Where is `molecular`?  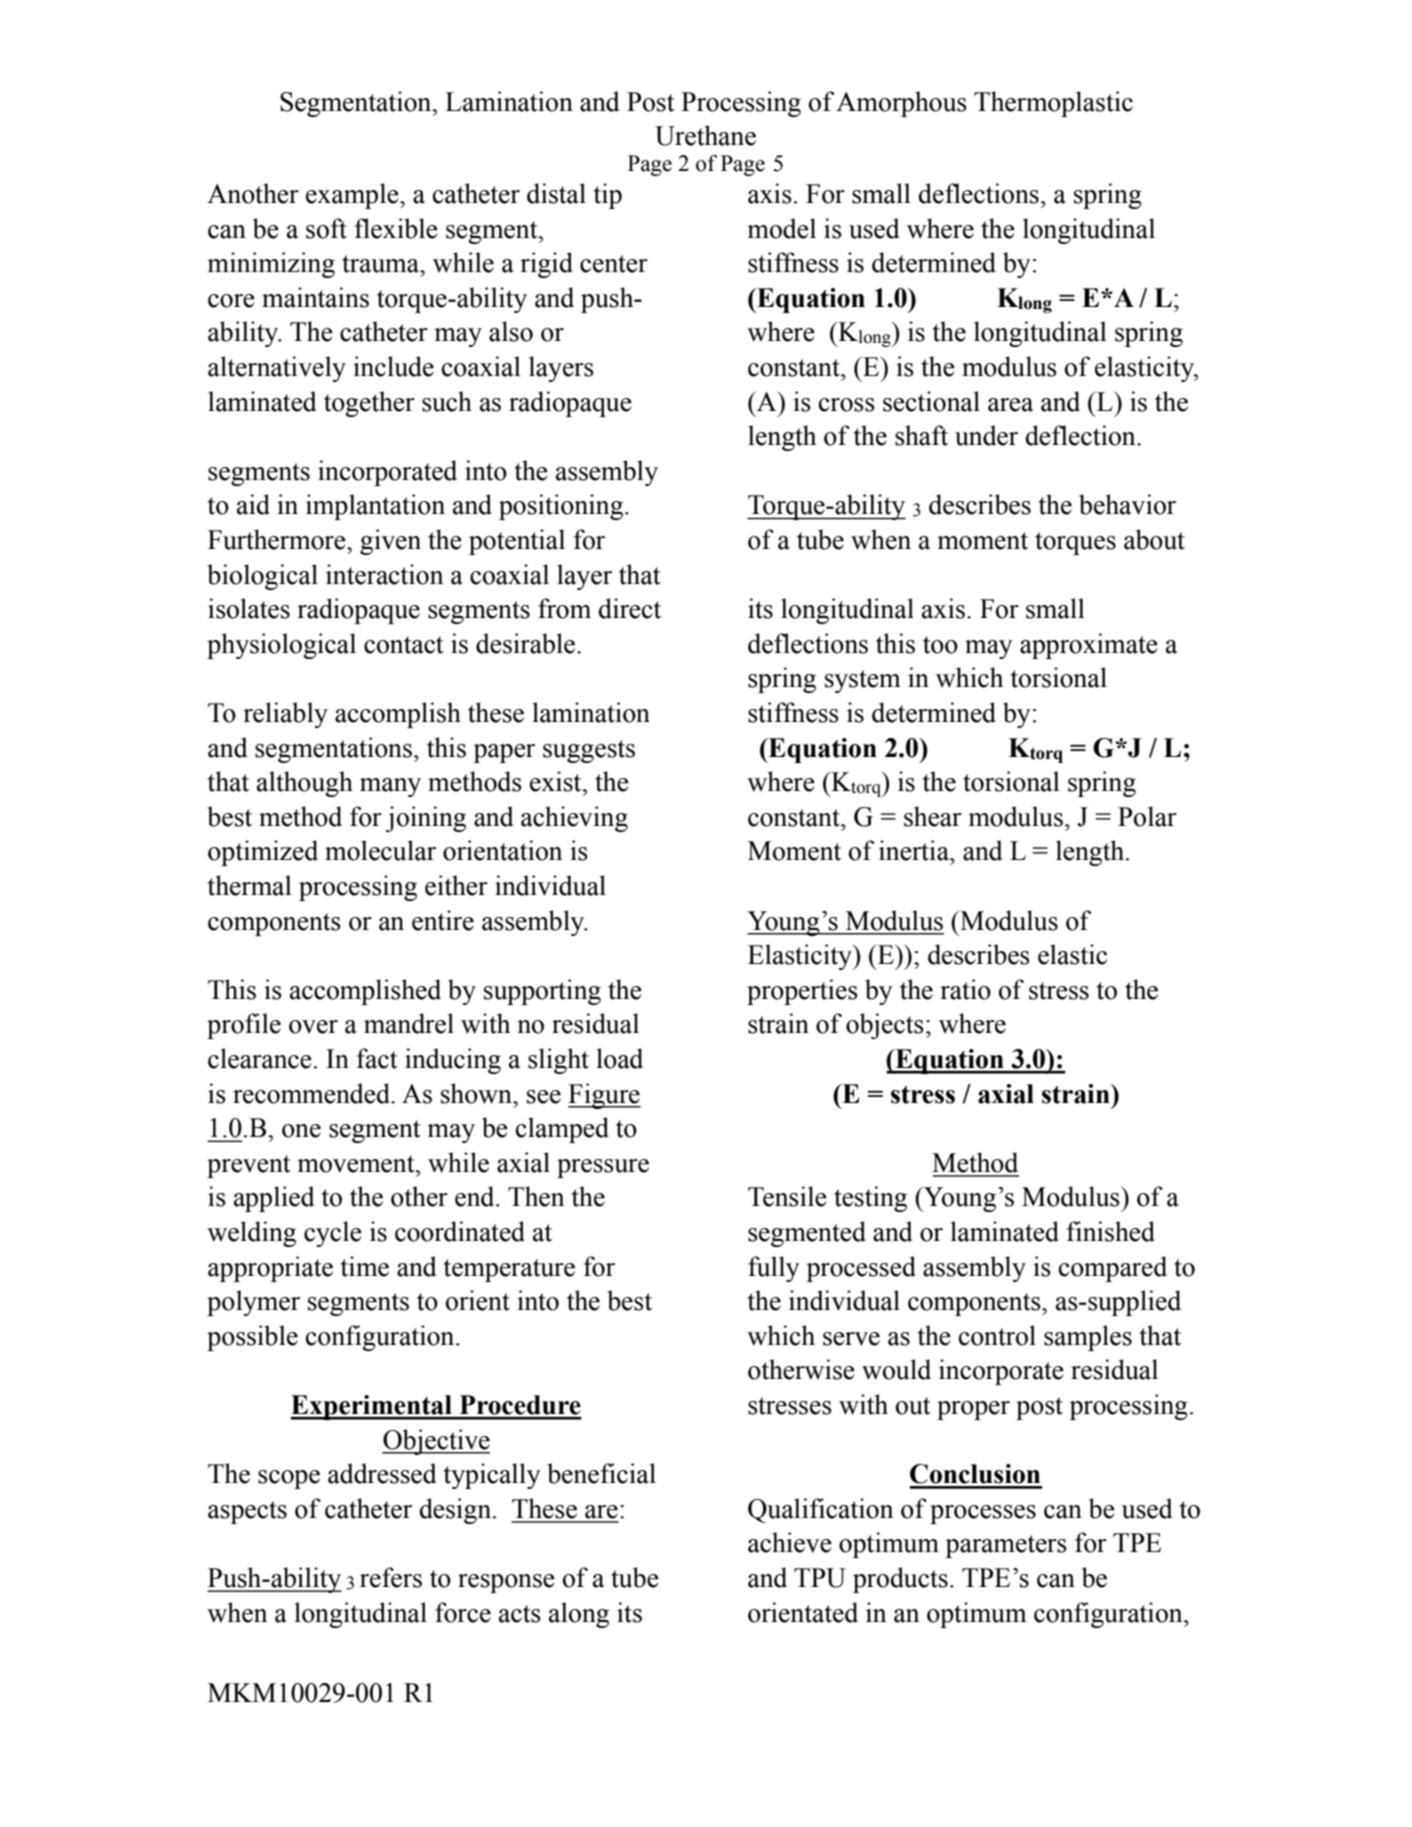 molecular is located at coordinates (380, 850).
